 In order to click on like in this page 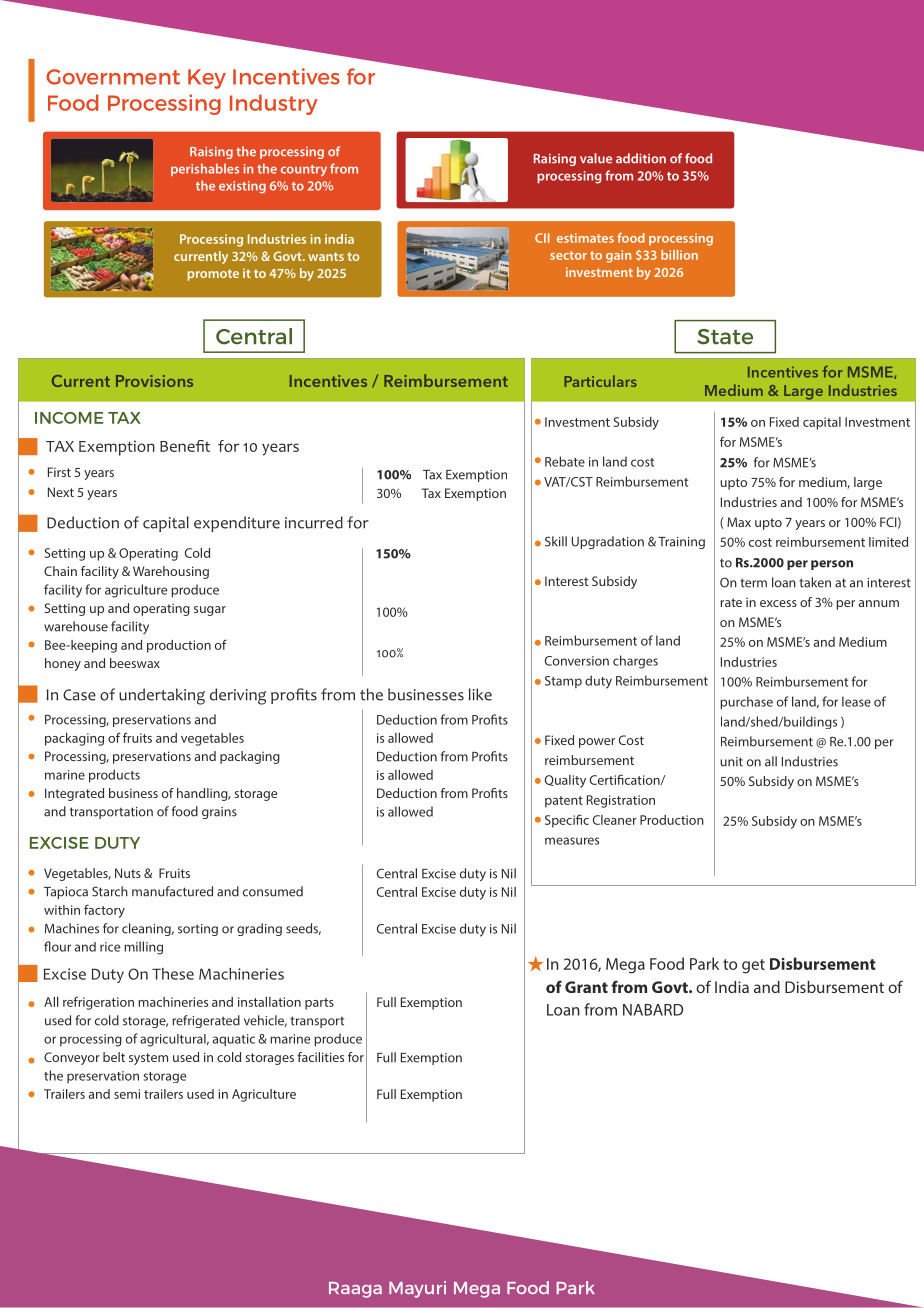, I will do `click(480, 694)`.
